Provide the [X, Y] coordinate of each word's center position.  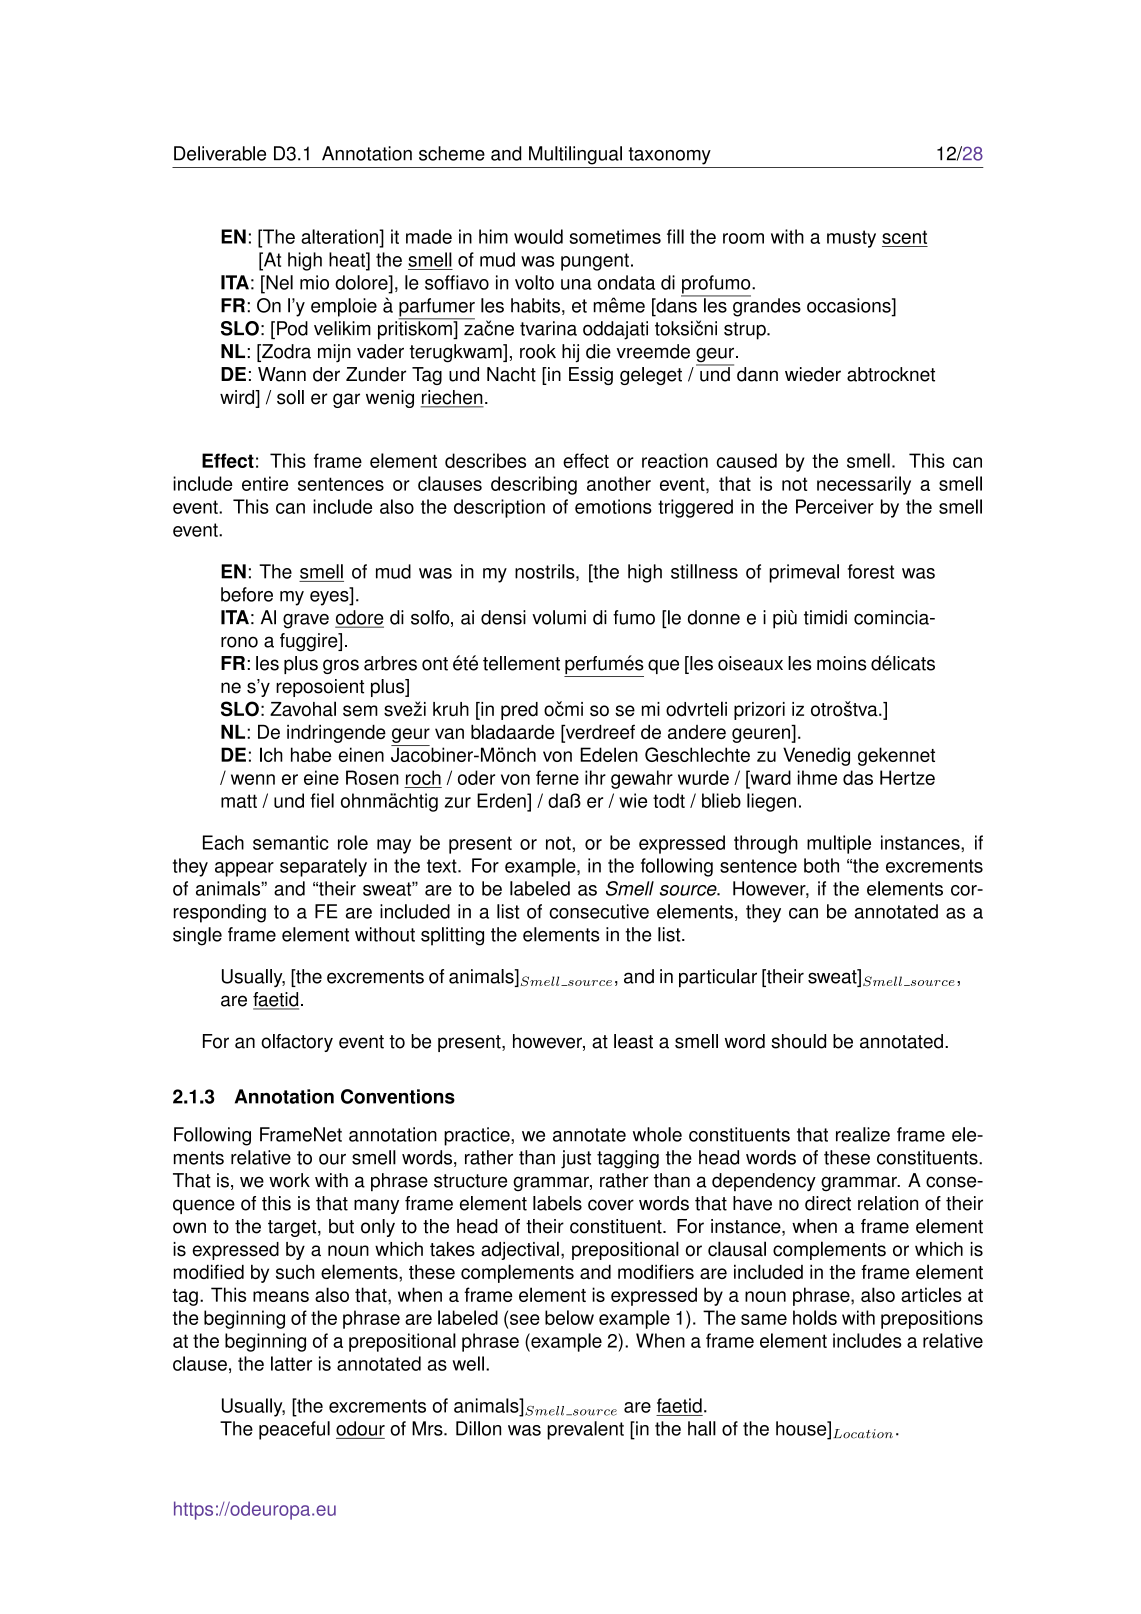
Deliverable [220, 153]
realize [863, 1134]
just [576, 1159]
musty [851, 239]
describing [534, 485]
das [858, 777]
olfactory [297, 1043]
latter [291, 1363]
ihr [595, 777]
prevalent [585, 1430]
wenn [253, 779]
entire [265, 483]
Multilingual [575, 155]
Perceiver [835, 506]
